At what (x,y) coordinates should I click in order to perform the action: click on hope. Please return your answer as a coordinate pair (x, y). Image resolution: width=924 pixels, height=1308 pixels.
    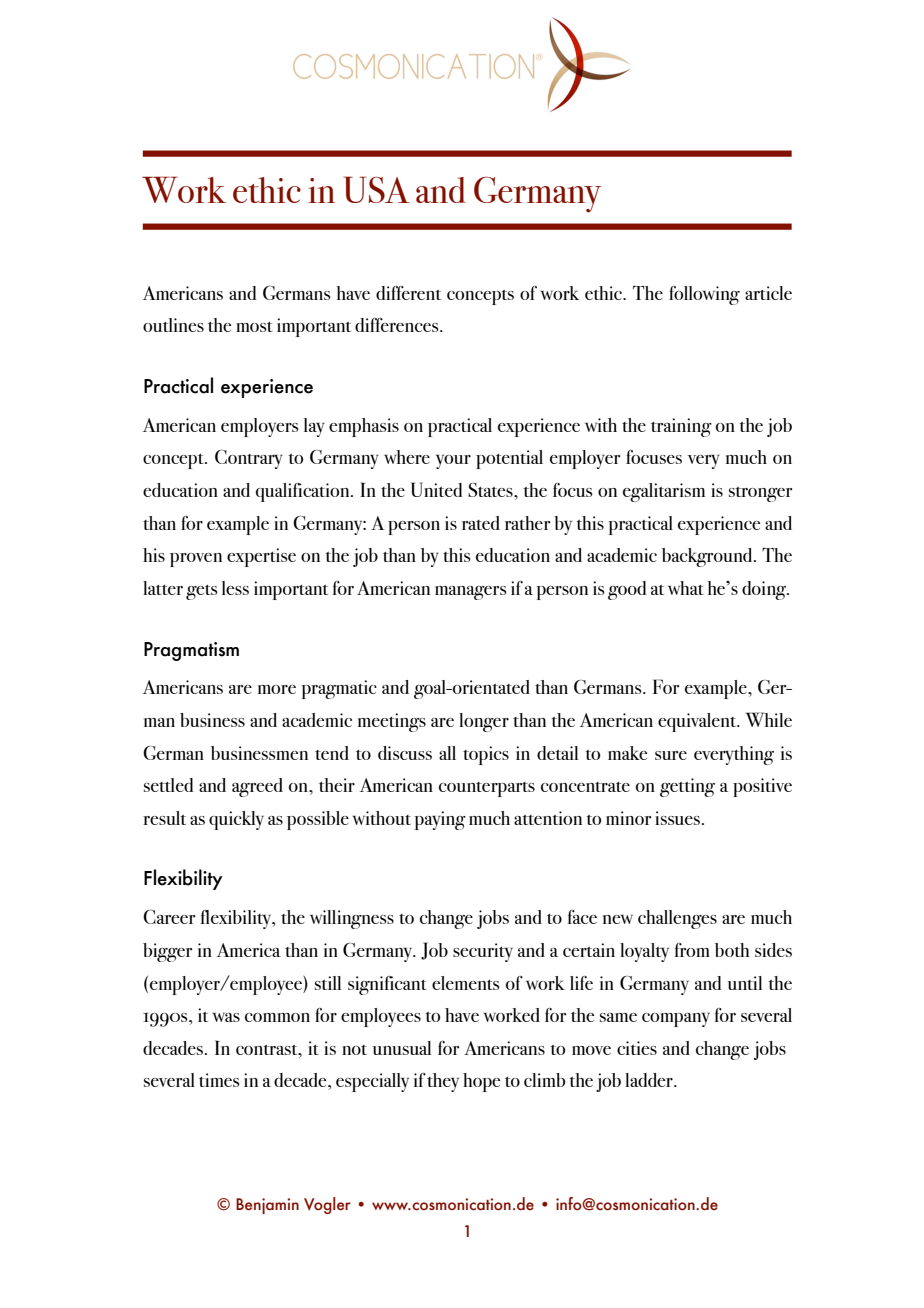
    Looking at the image, I should click on (481, 1082).
